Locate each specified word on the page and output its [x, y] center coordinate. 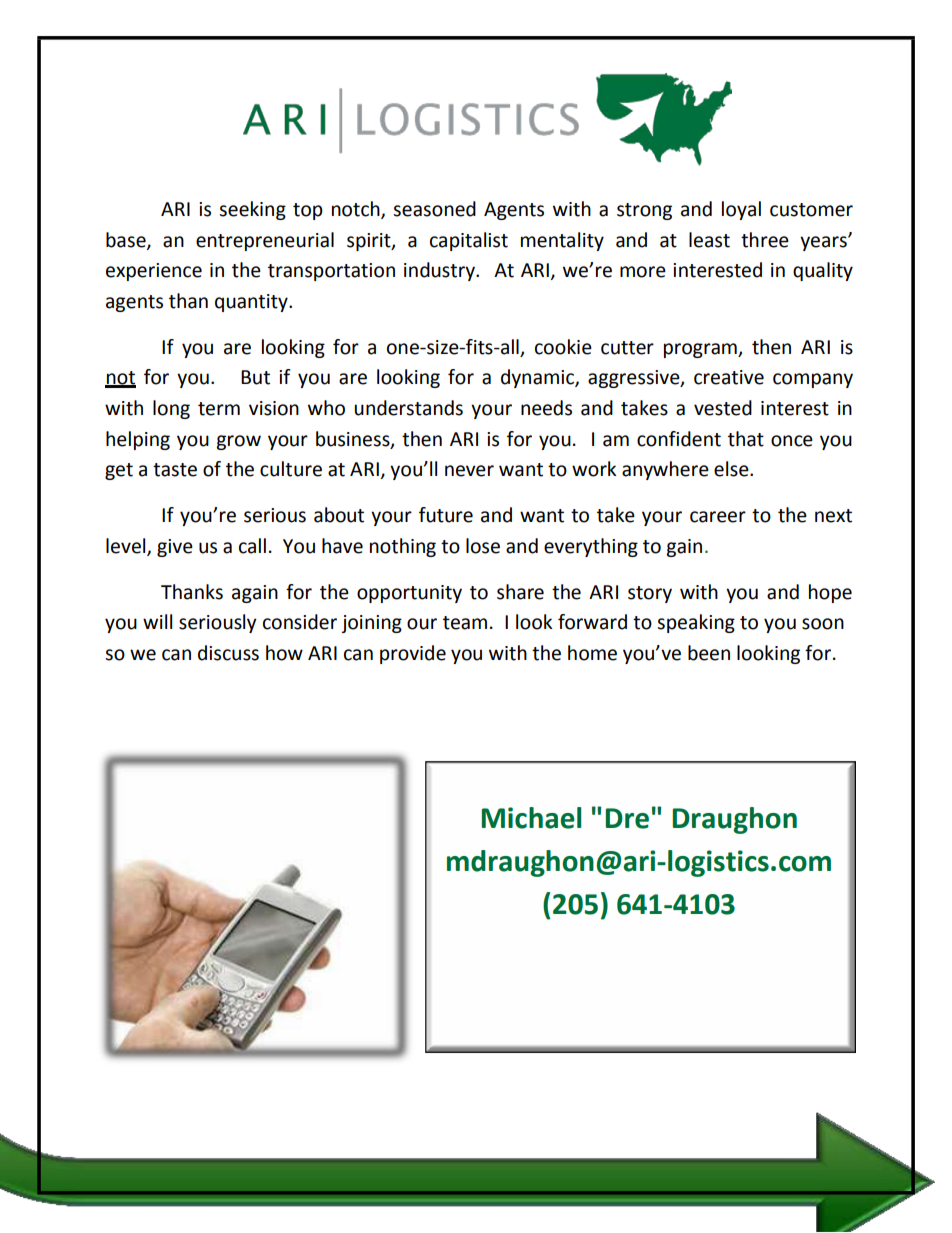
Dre [627, 818]
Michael [531, 818]
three [765, 240]
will [157, 621]
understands [408, 408]
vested [723, 408]
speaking [696, 623]
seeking [252, 210]
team [465, 623]
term [219, 409]
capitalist [469, 241]
